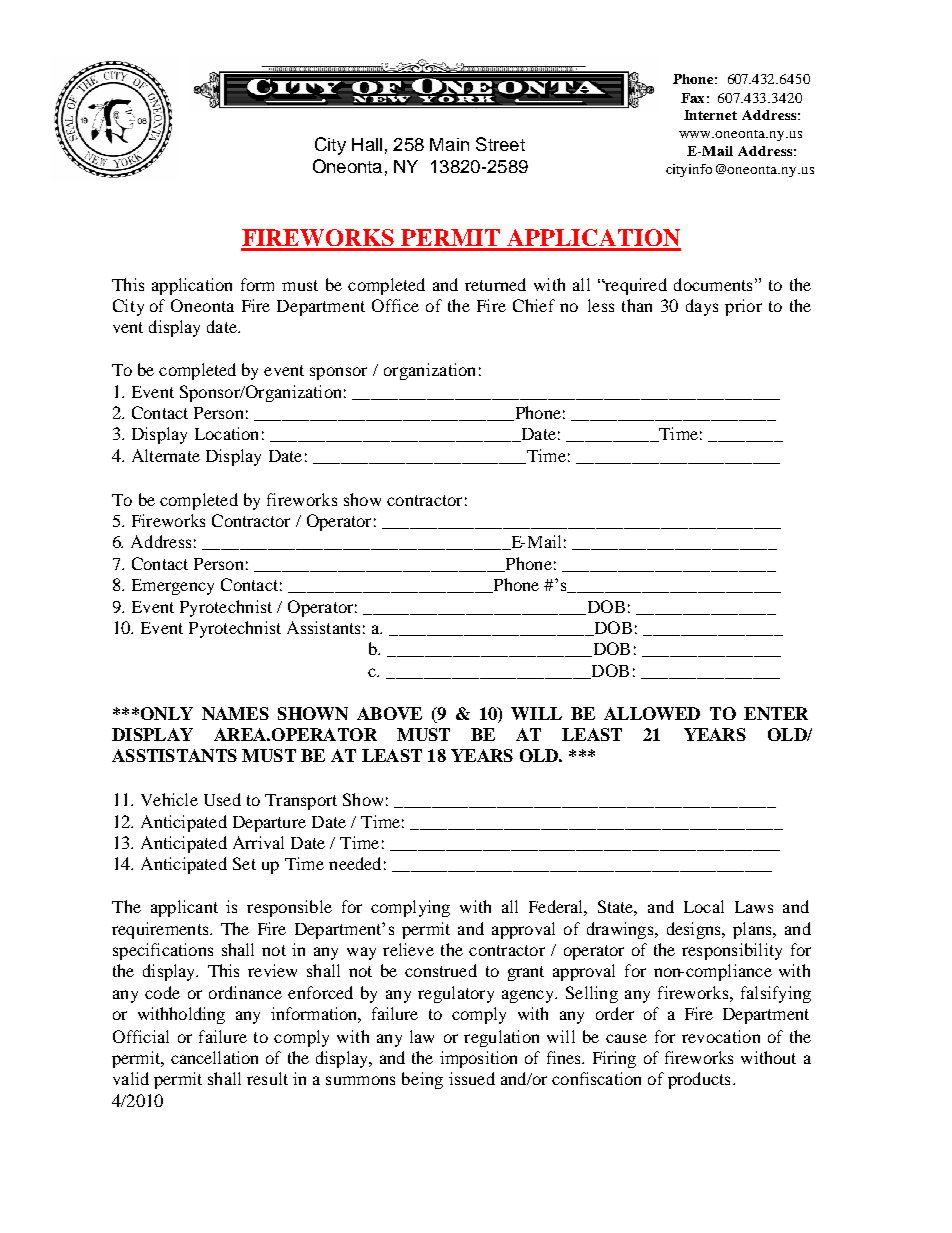 This screenshot has width=952, height=1233. I want to click on Set, so click(244, 863).
